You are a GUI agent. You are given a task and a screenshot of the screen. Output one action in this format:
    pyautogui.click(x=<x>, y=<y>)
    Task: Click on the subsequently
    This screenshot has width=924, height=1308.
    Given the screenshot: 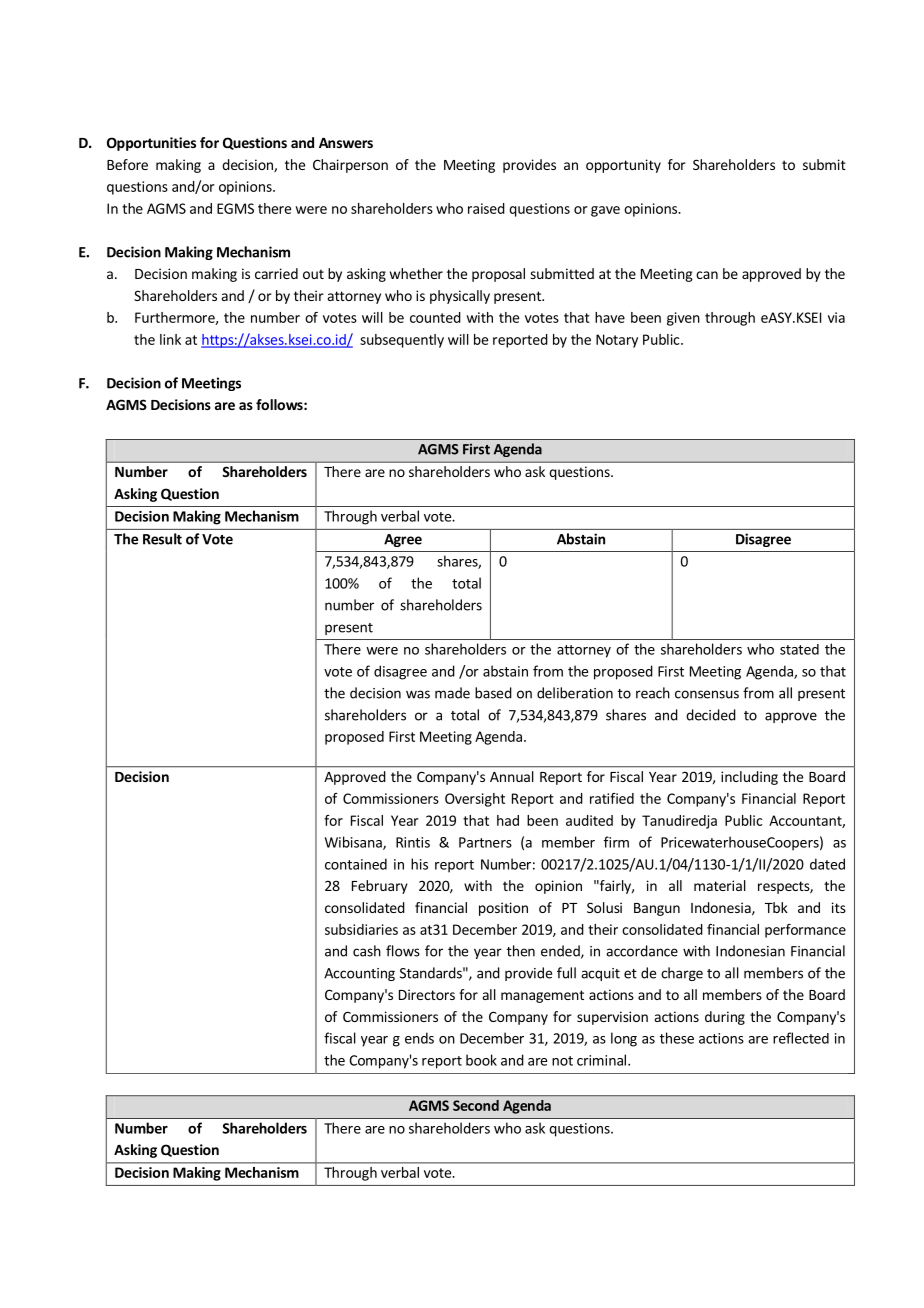 What is the action you would take?
    pyautogui.click(x=402, y=341)
